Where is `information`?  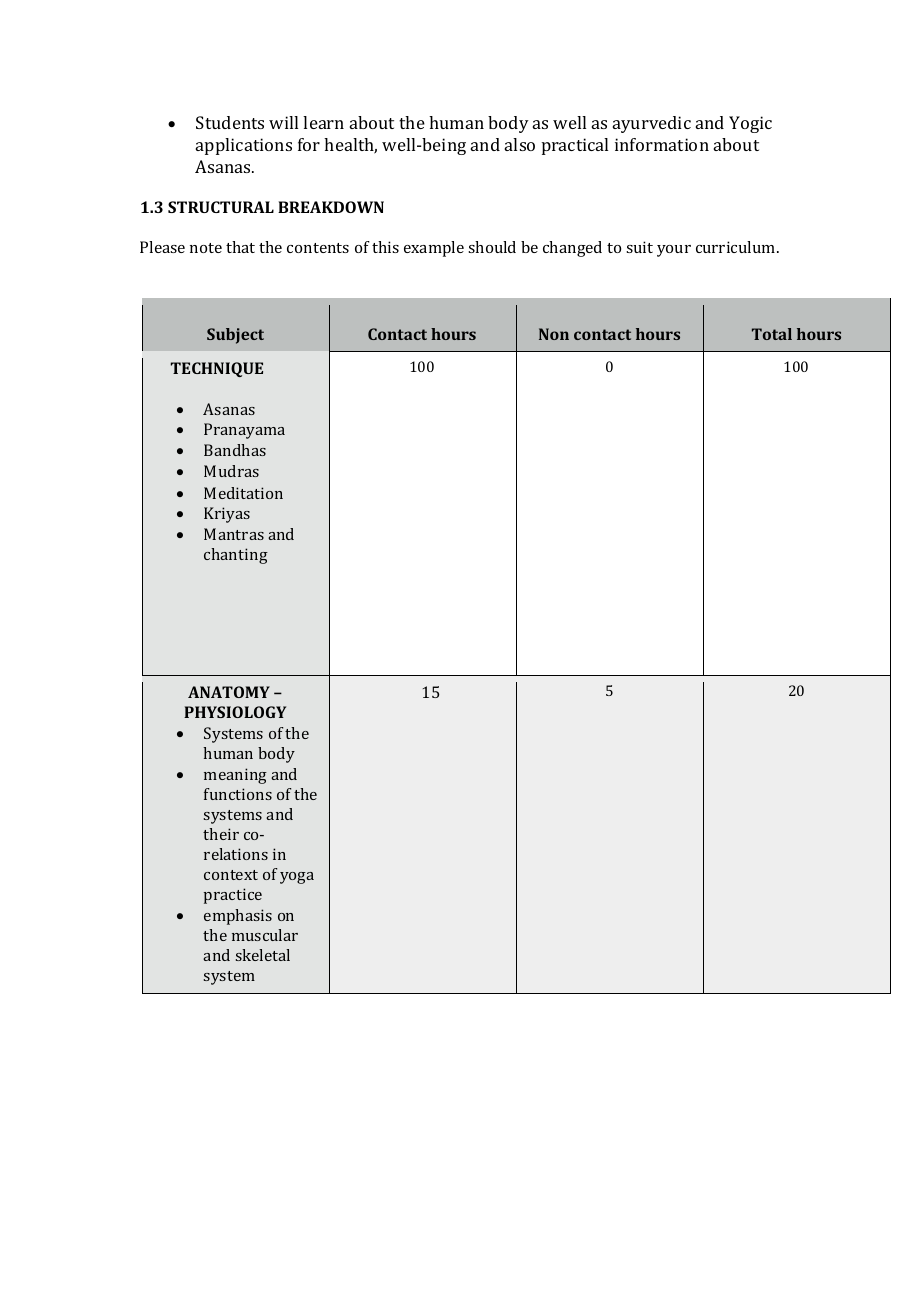 information is located at coordinates (662, 144).
